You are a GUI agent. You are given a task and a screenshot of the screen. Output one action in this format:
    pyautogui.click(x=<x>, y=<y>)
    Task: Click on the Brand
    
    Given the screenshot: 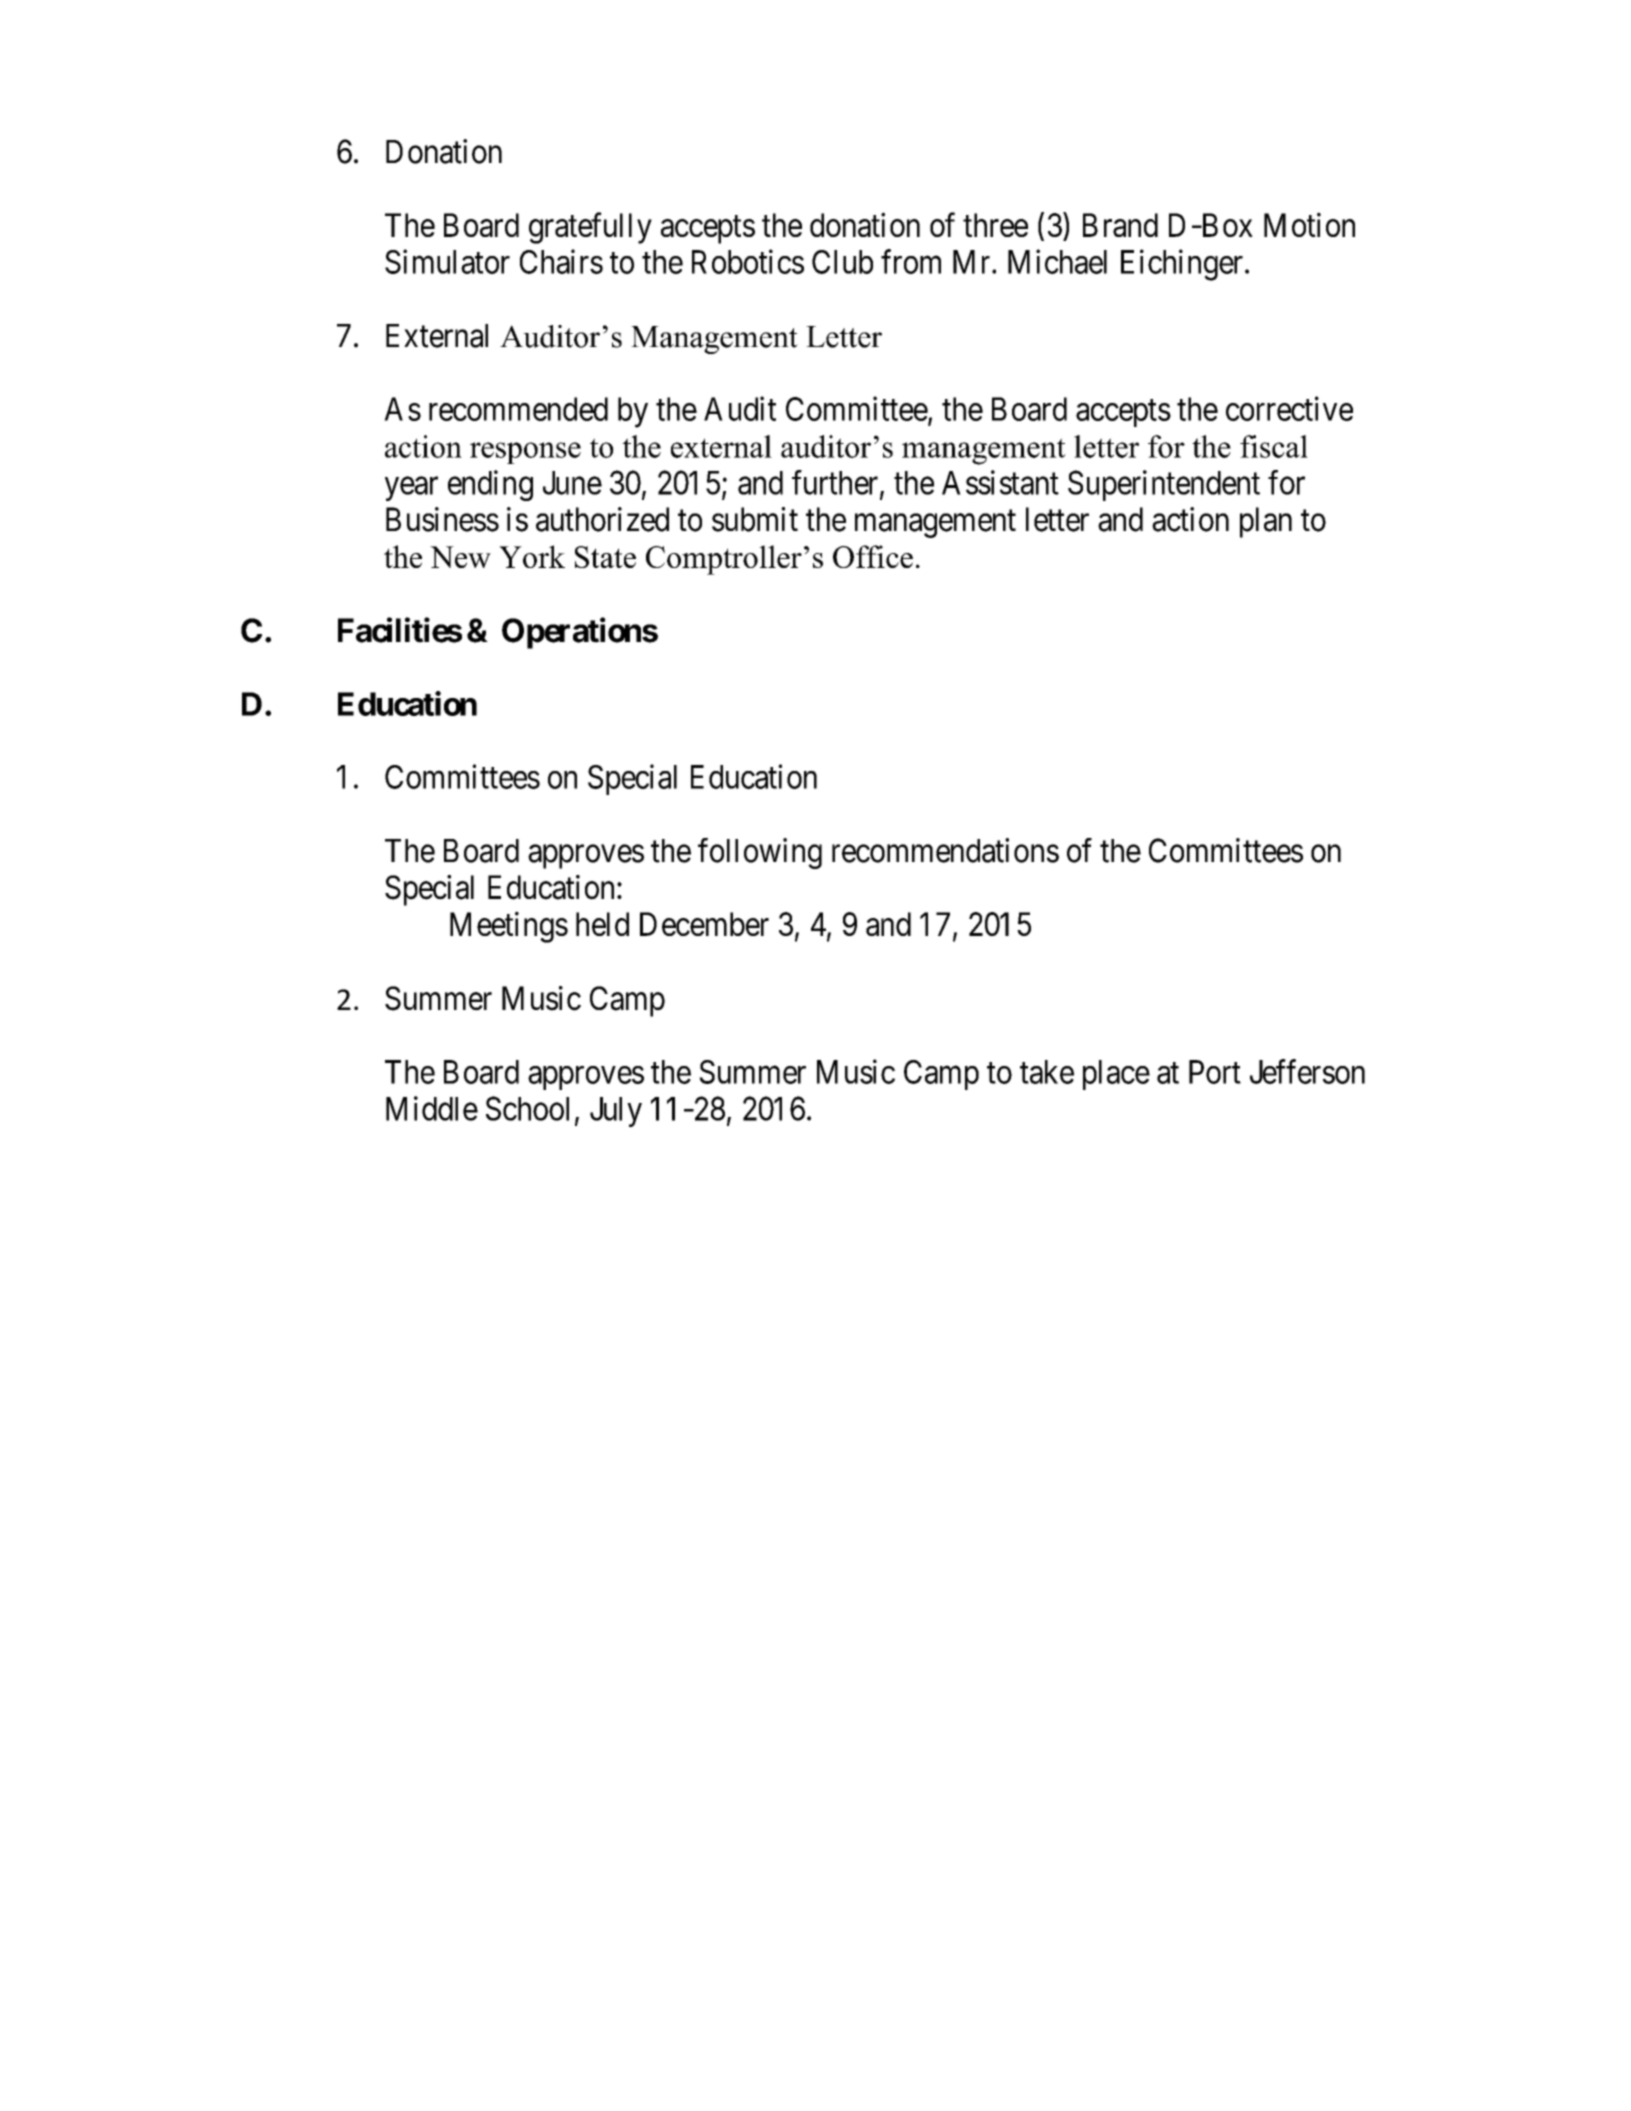 What is the action you would take?
    pyautogui.click(x=1120, y=225)
